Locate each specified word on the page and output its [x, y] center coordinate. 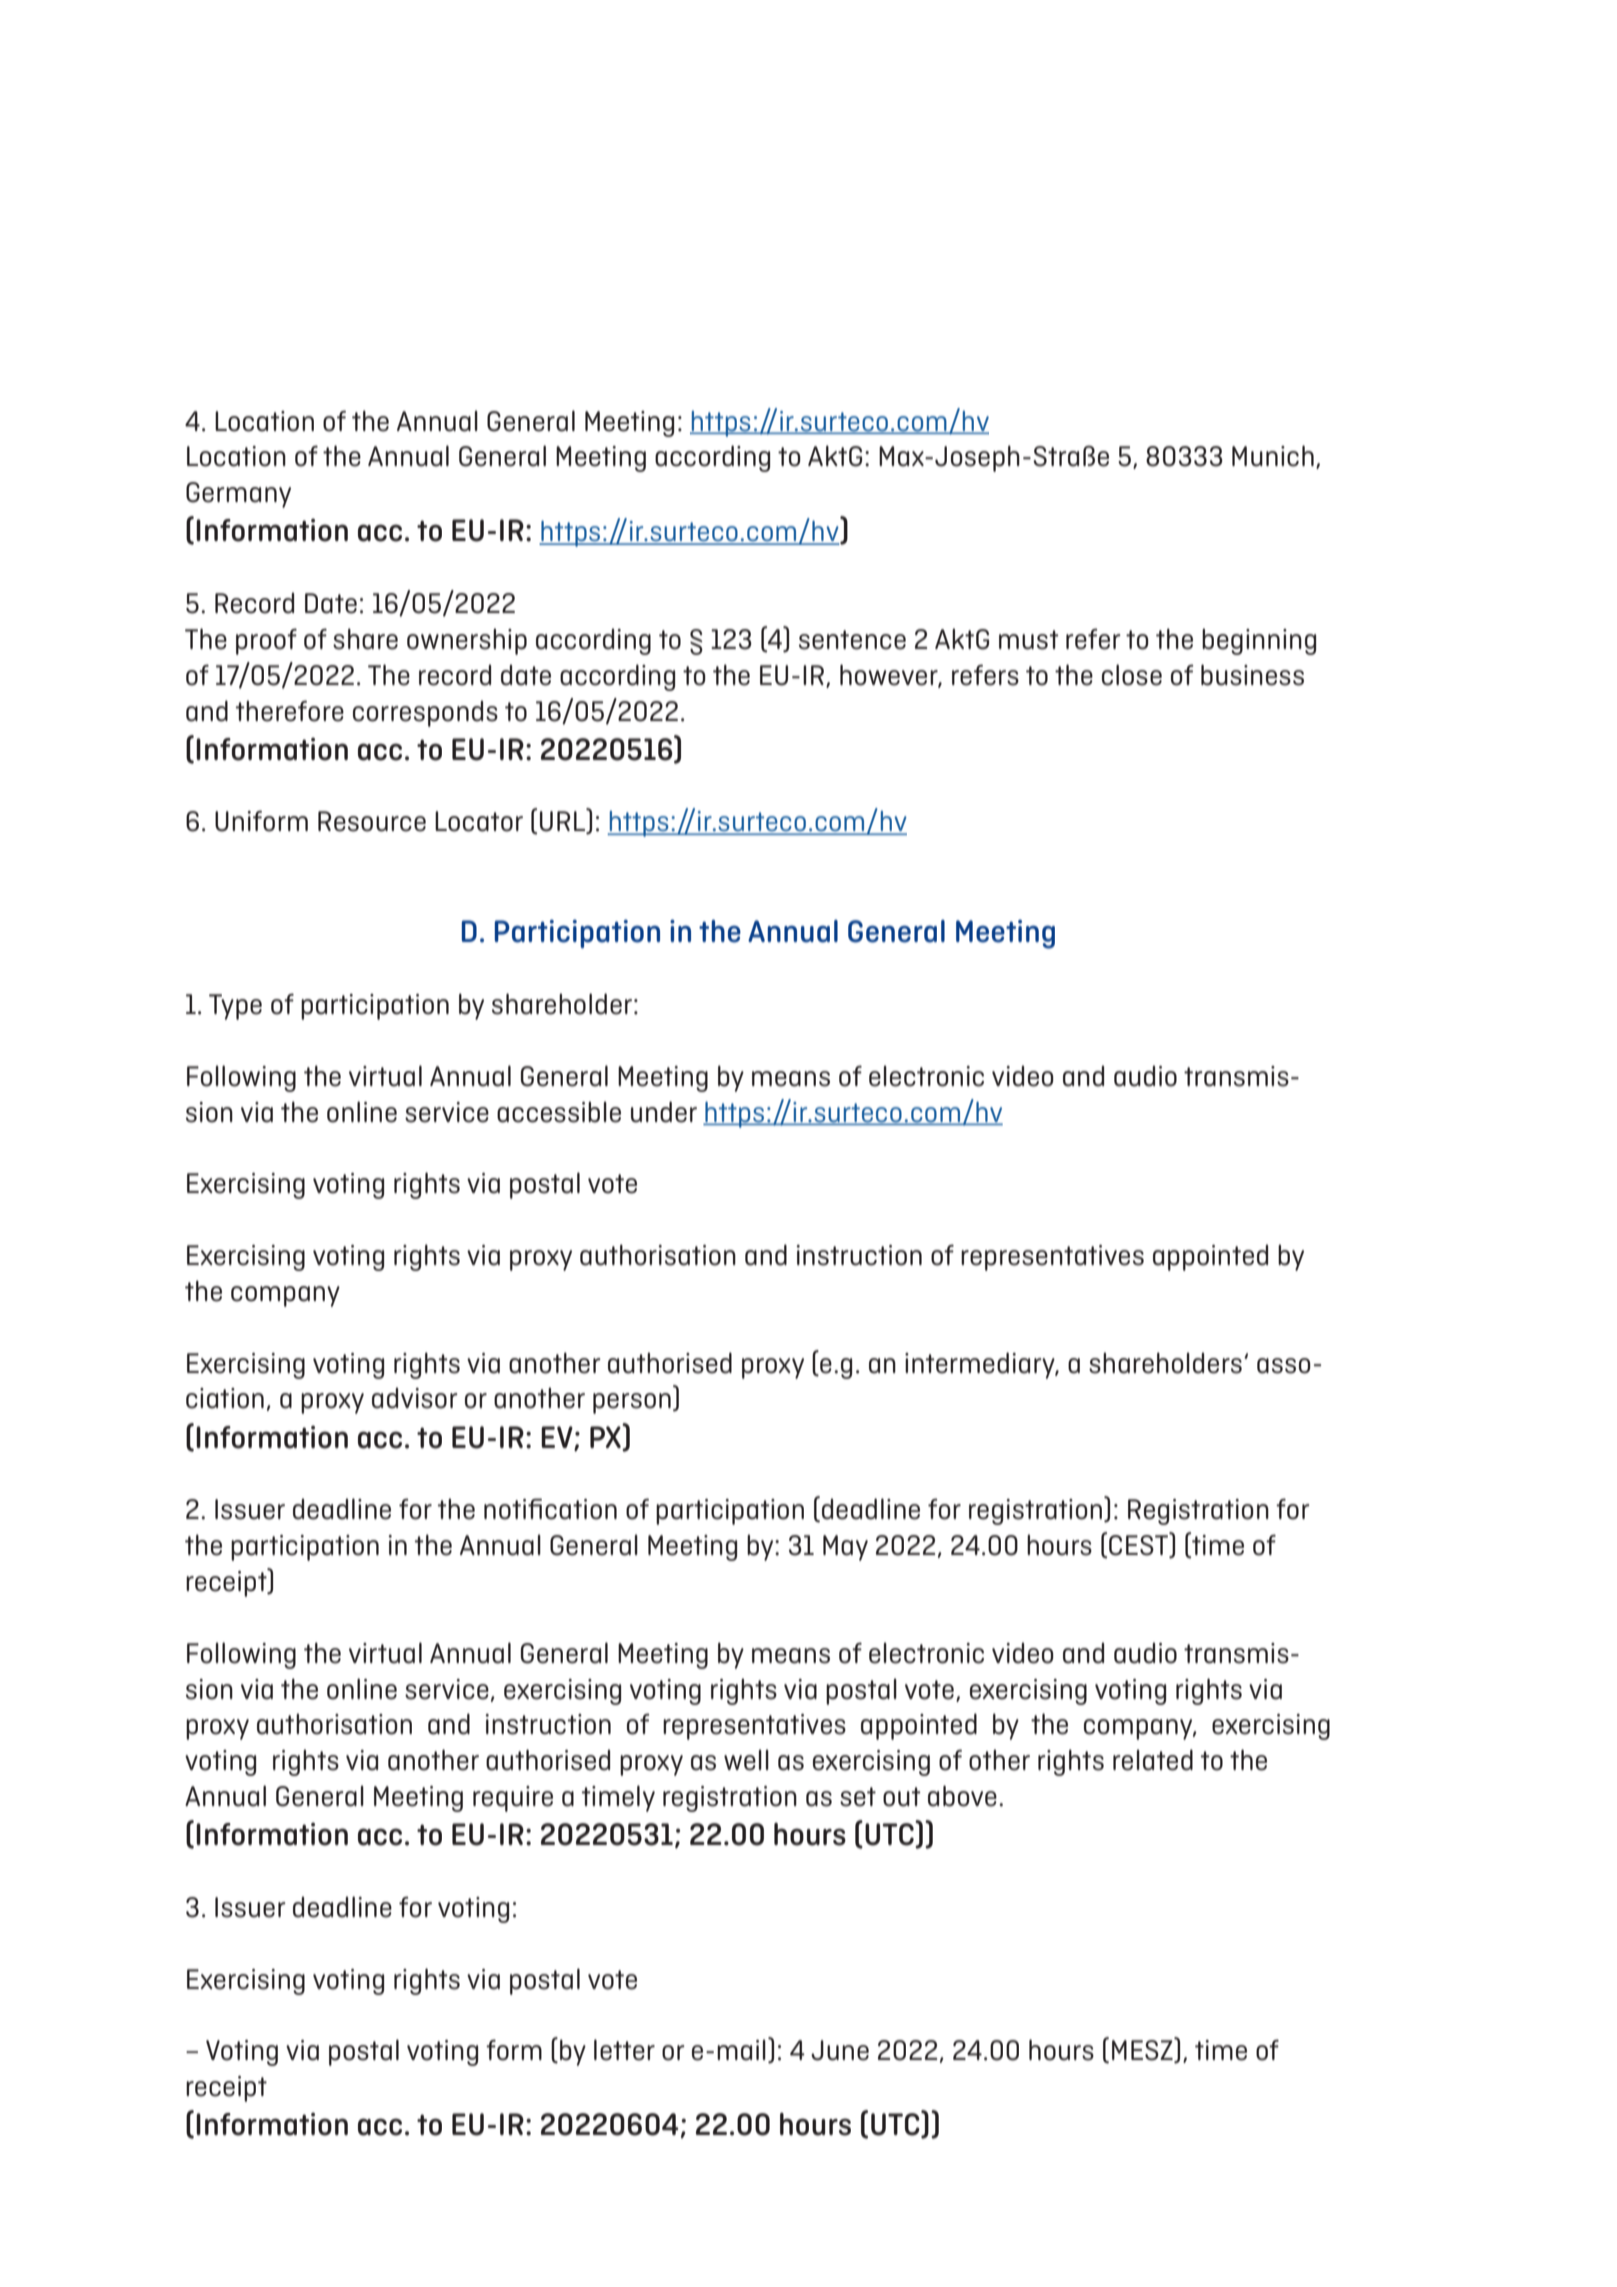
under [664, 1112]
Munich [1273, 456]
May [845, 1548]
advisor [415, 1398]
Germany [238, 495]
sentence [852, 640]
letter [624, 2050]
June [840, 2050]
